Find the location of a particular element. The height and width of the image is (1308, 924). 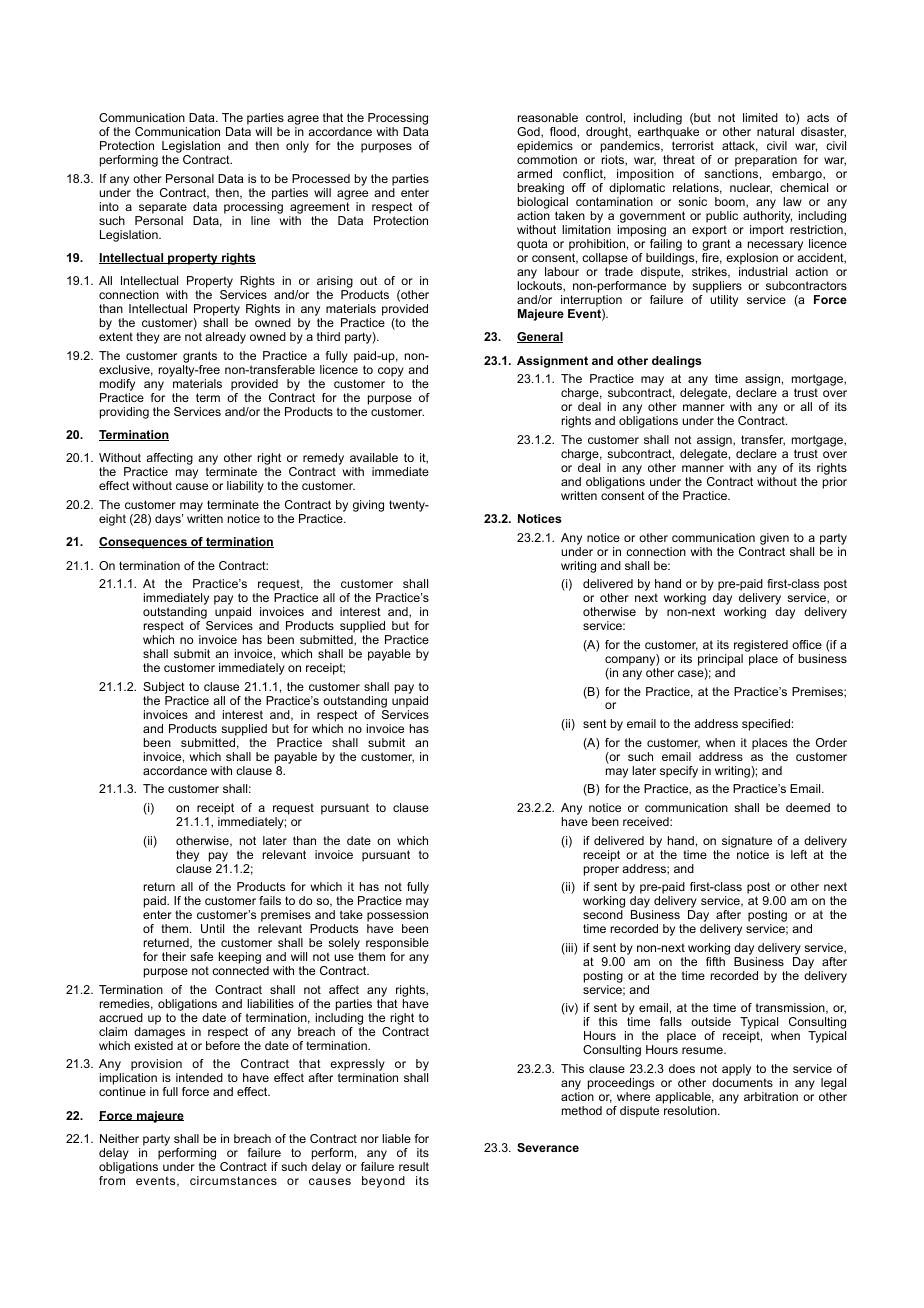

copy is located at coordinates (391, 373).
